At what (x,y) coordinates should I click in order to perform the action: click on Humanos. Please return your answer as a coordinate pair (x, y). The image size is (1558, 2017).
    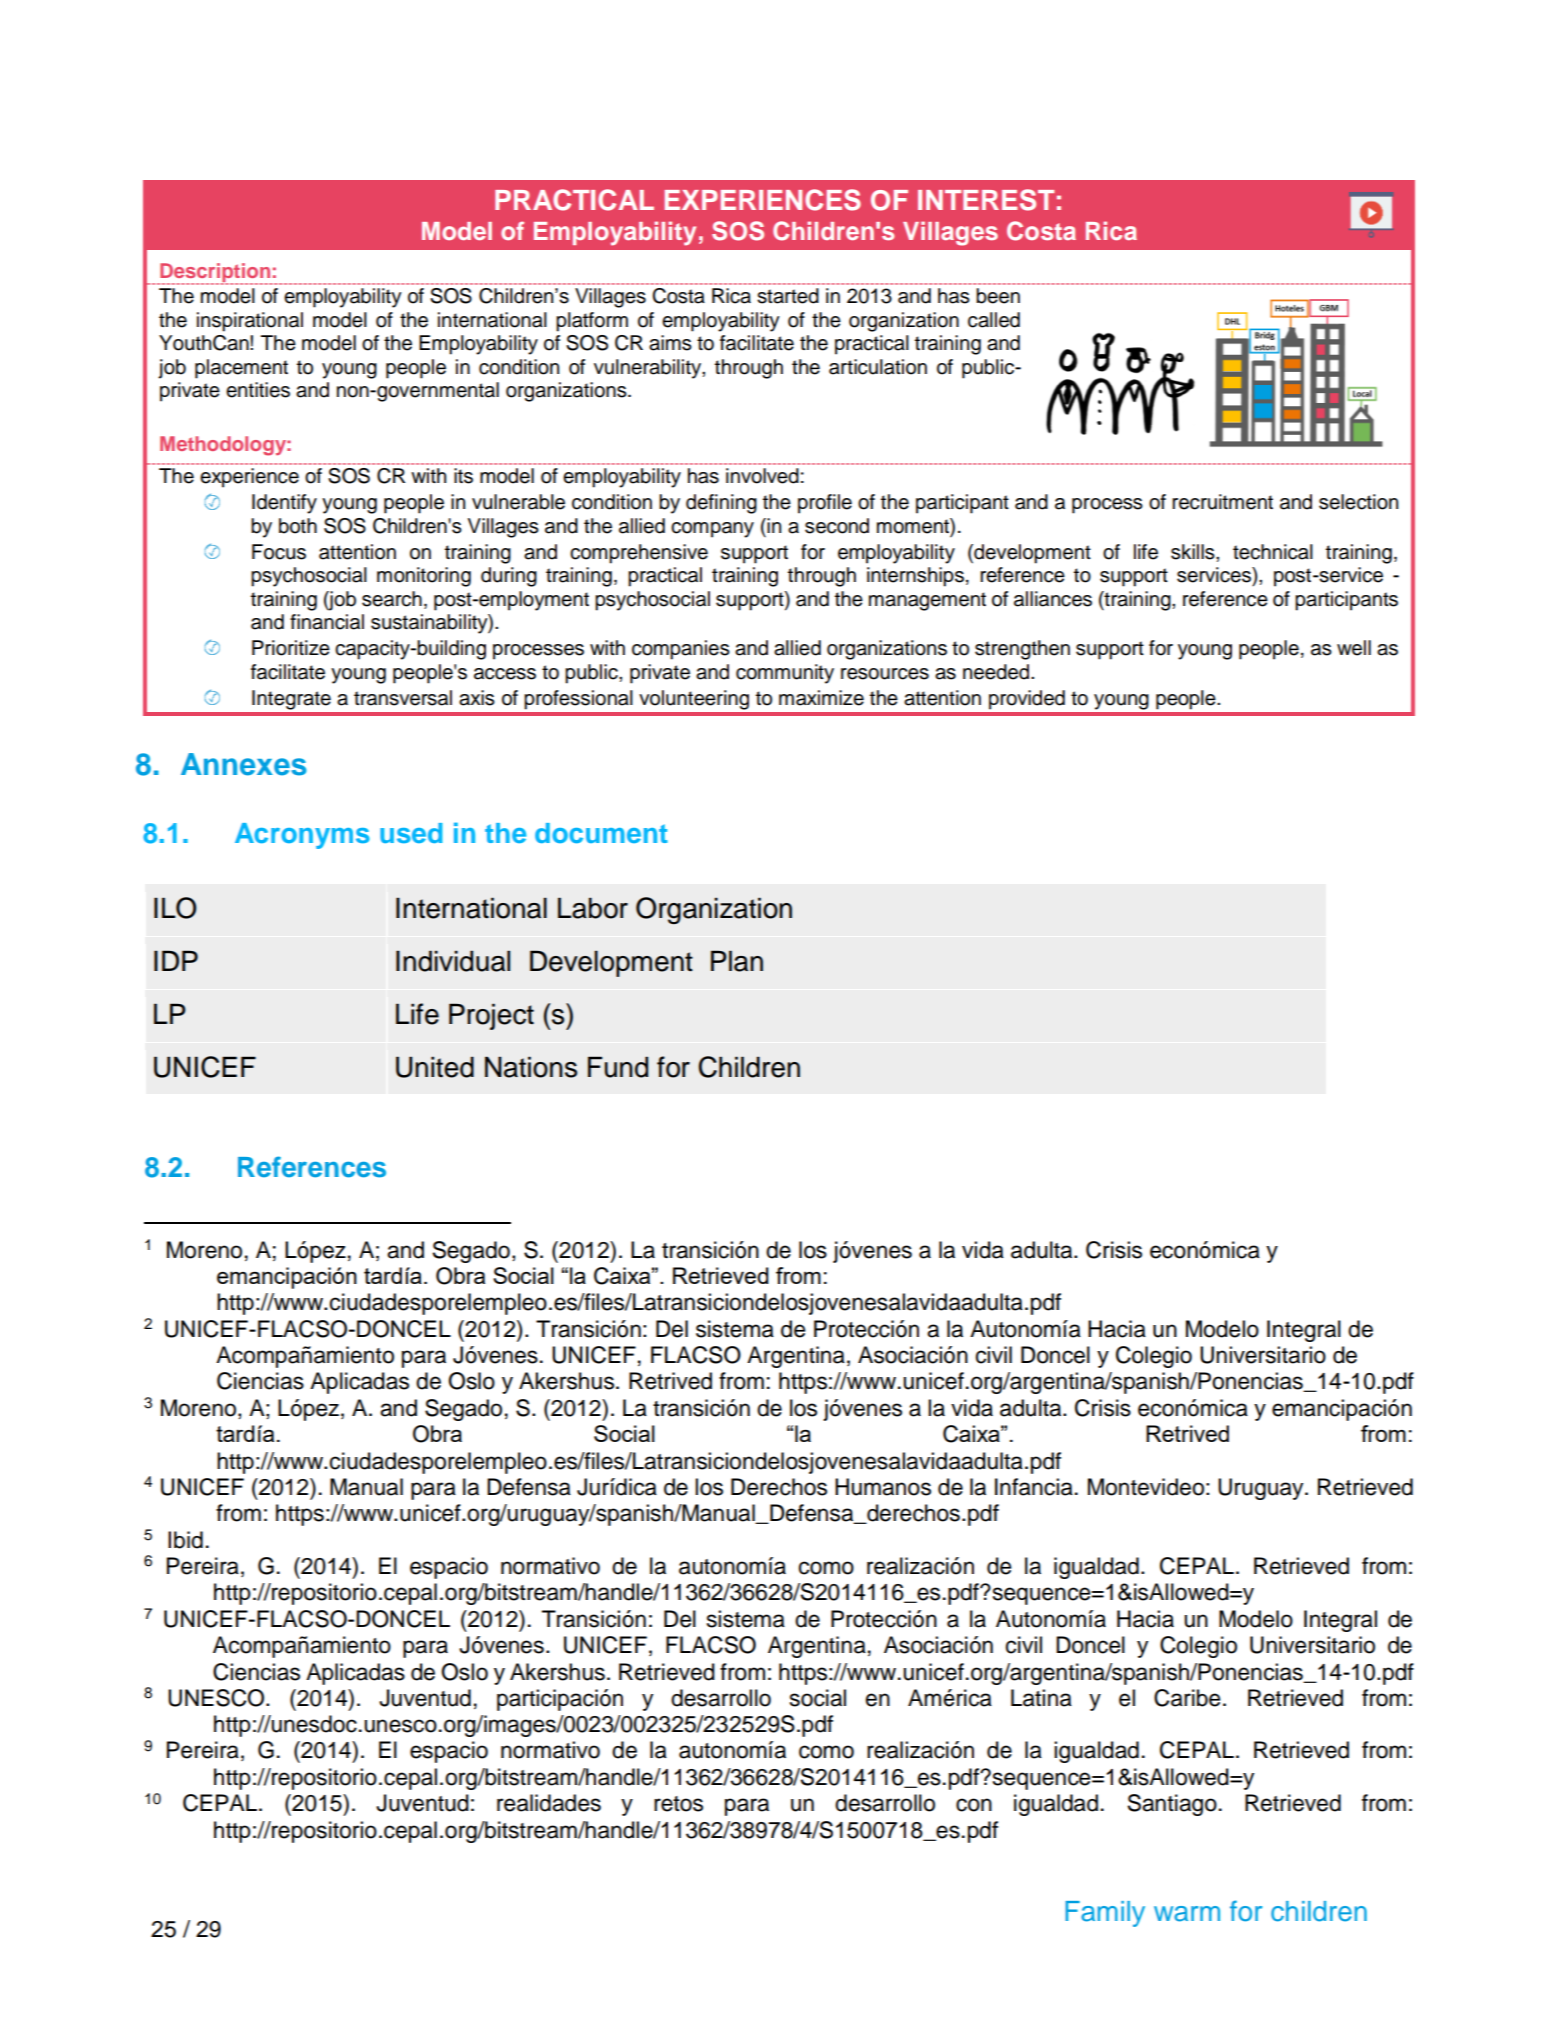
    Looking at the image, I should click on (883, 1487).
